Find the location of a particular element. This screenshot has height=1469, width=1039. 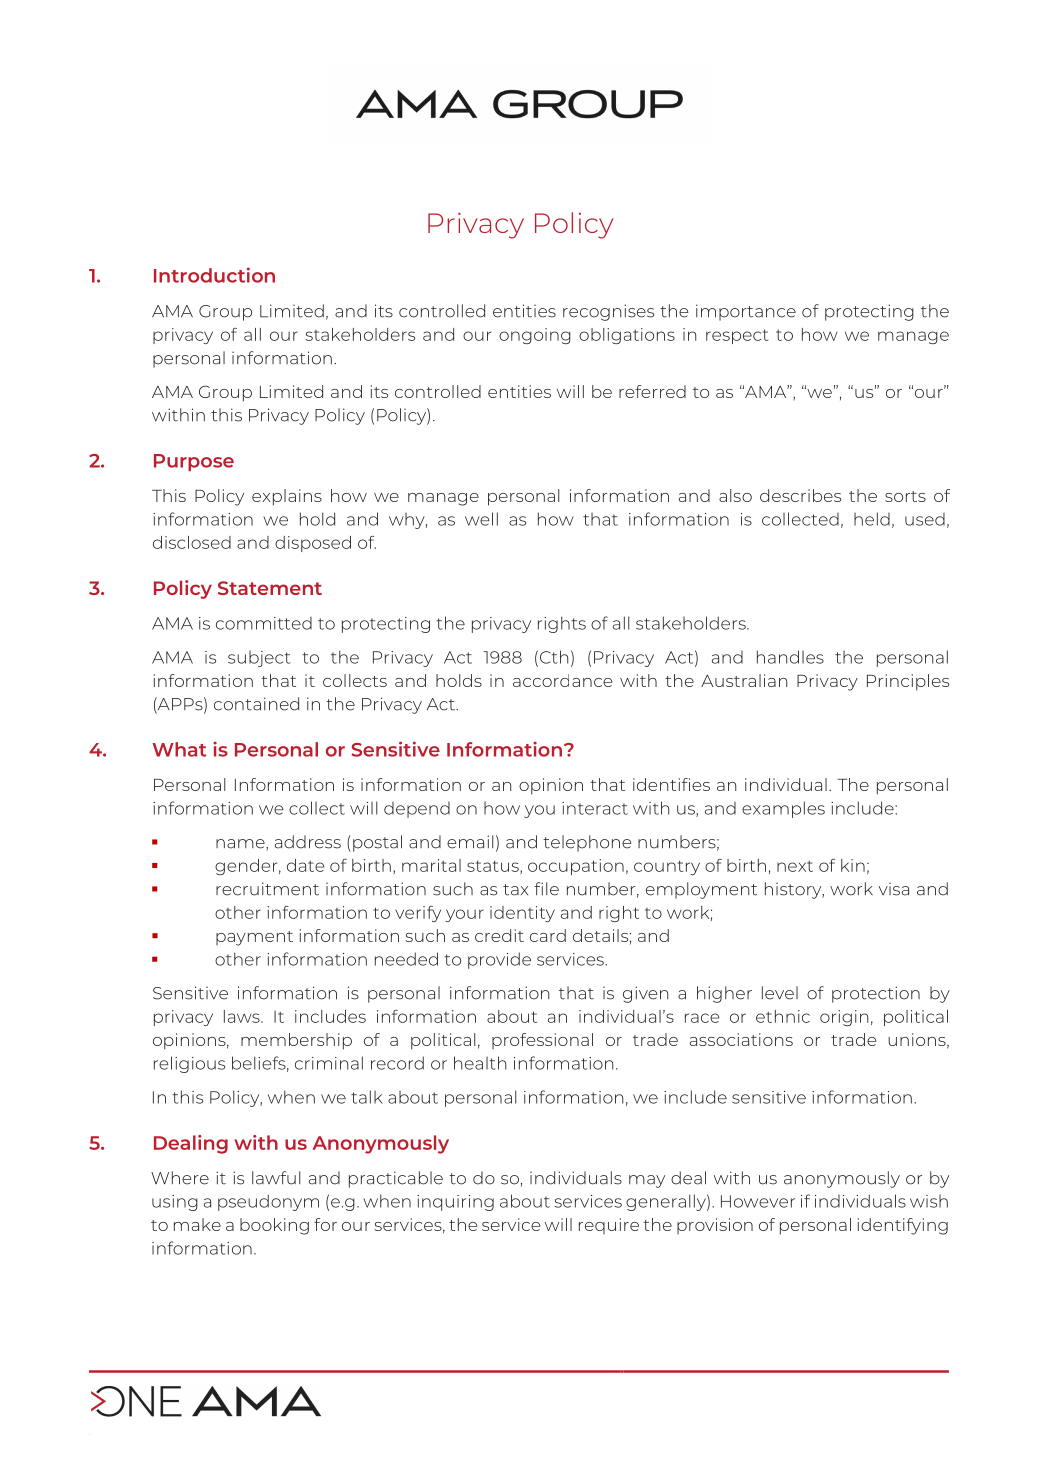

ongoing is located at coordinates (535, 336).
